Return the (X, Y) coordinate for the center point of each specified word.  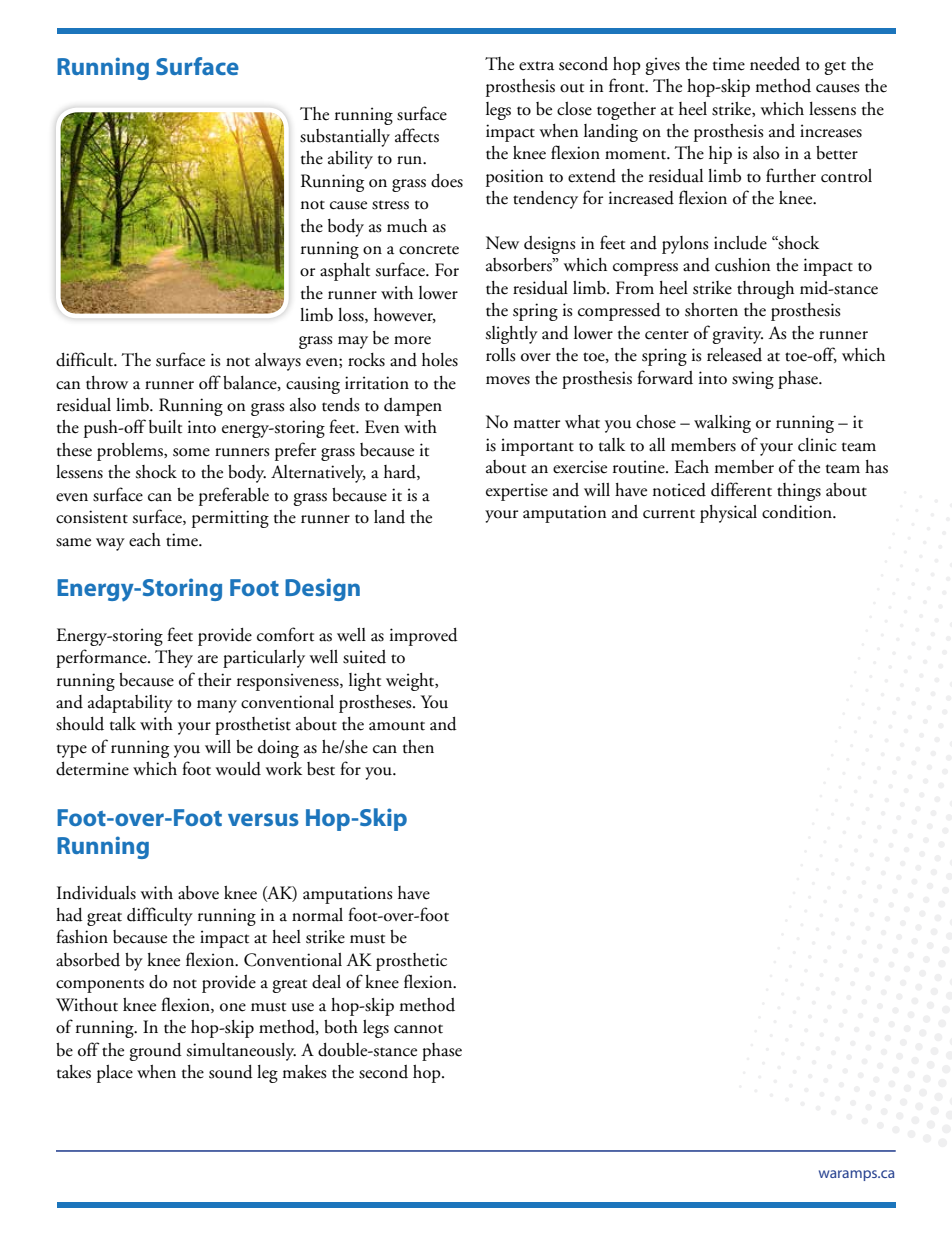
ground (156, 1052)
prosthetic (411, 962)
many (217, 706)
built (165, 427)
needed (775, 64)
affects (417, 135)
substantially (345, 138)
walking (722, 424)
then (418, 747)
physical (728, 514)
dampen (413, 407)
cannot (418, 1029)
